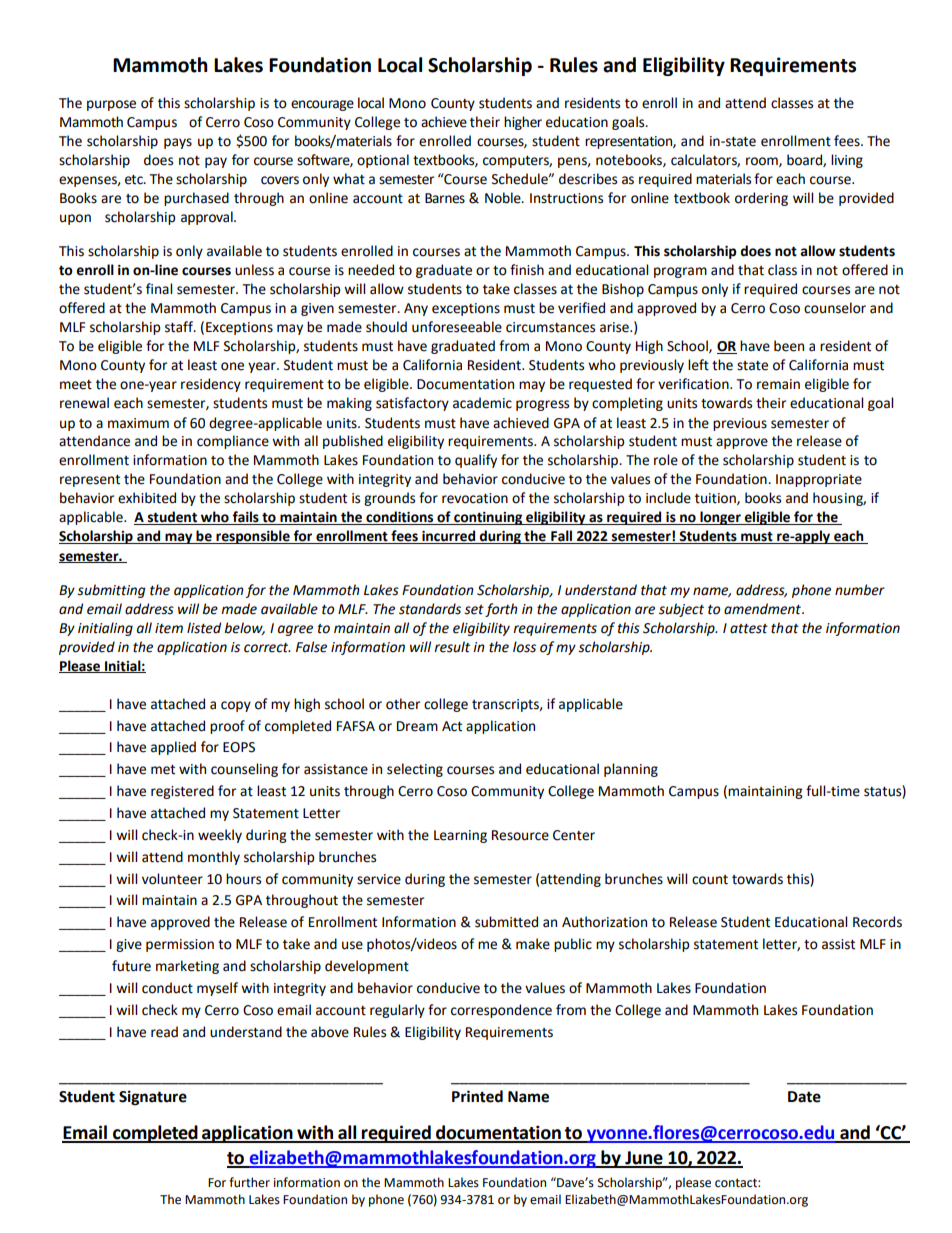 The image size is (952, 1233). What do you see at coordinates (173, 748) in the image?
I see `applied` at bounding box center [173, 748].
